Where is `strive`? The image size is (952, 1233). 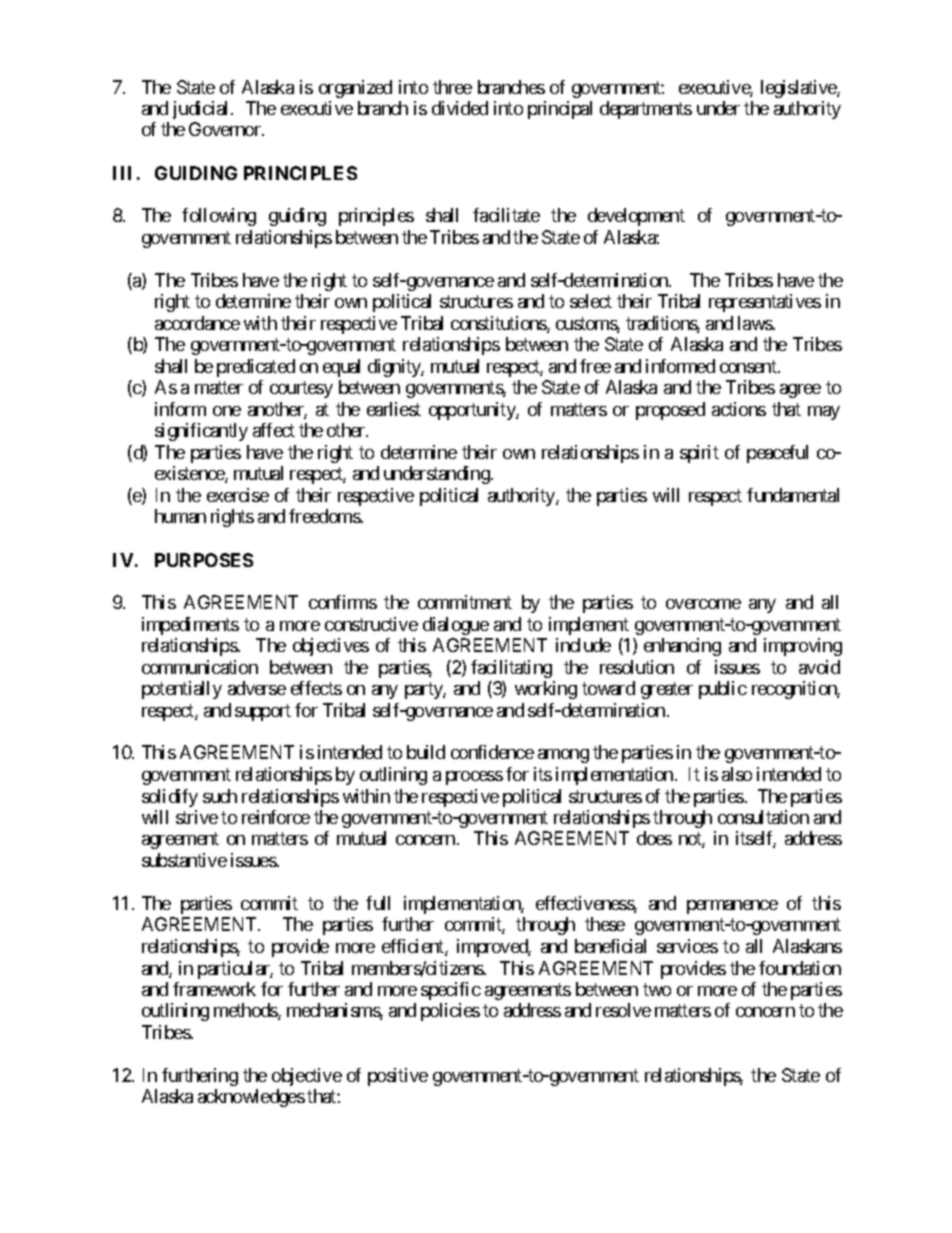
strive is located at coordinates (197, 817).
